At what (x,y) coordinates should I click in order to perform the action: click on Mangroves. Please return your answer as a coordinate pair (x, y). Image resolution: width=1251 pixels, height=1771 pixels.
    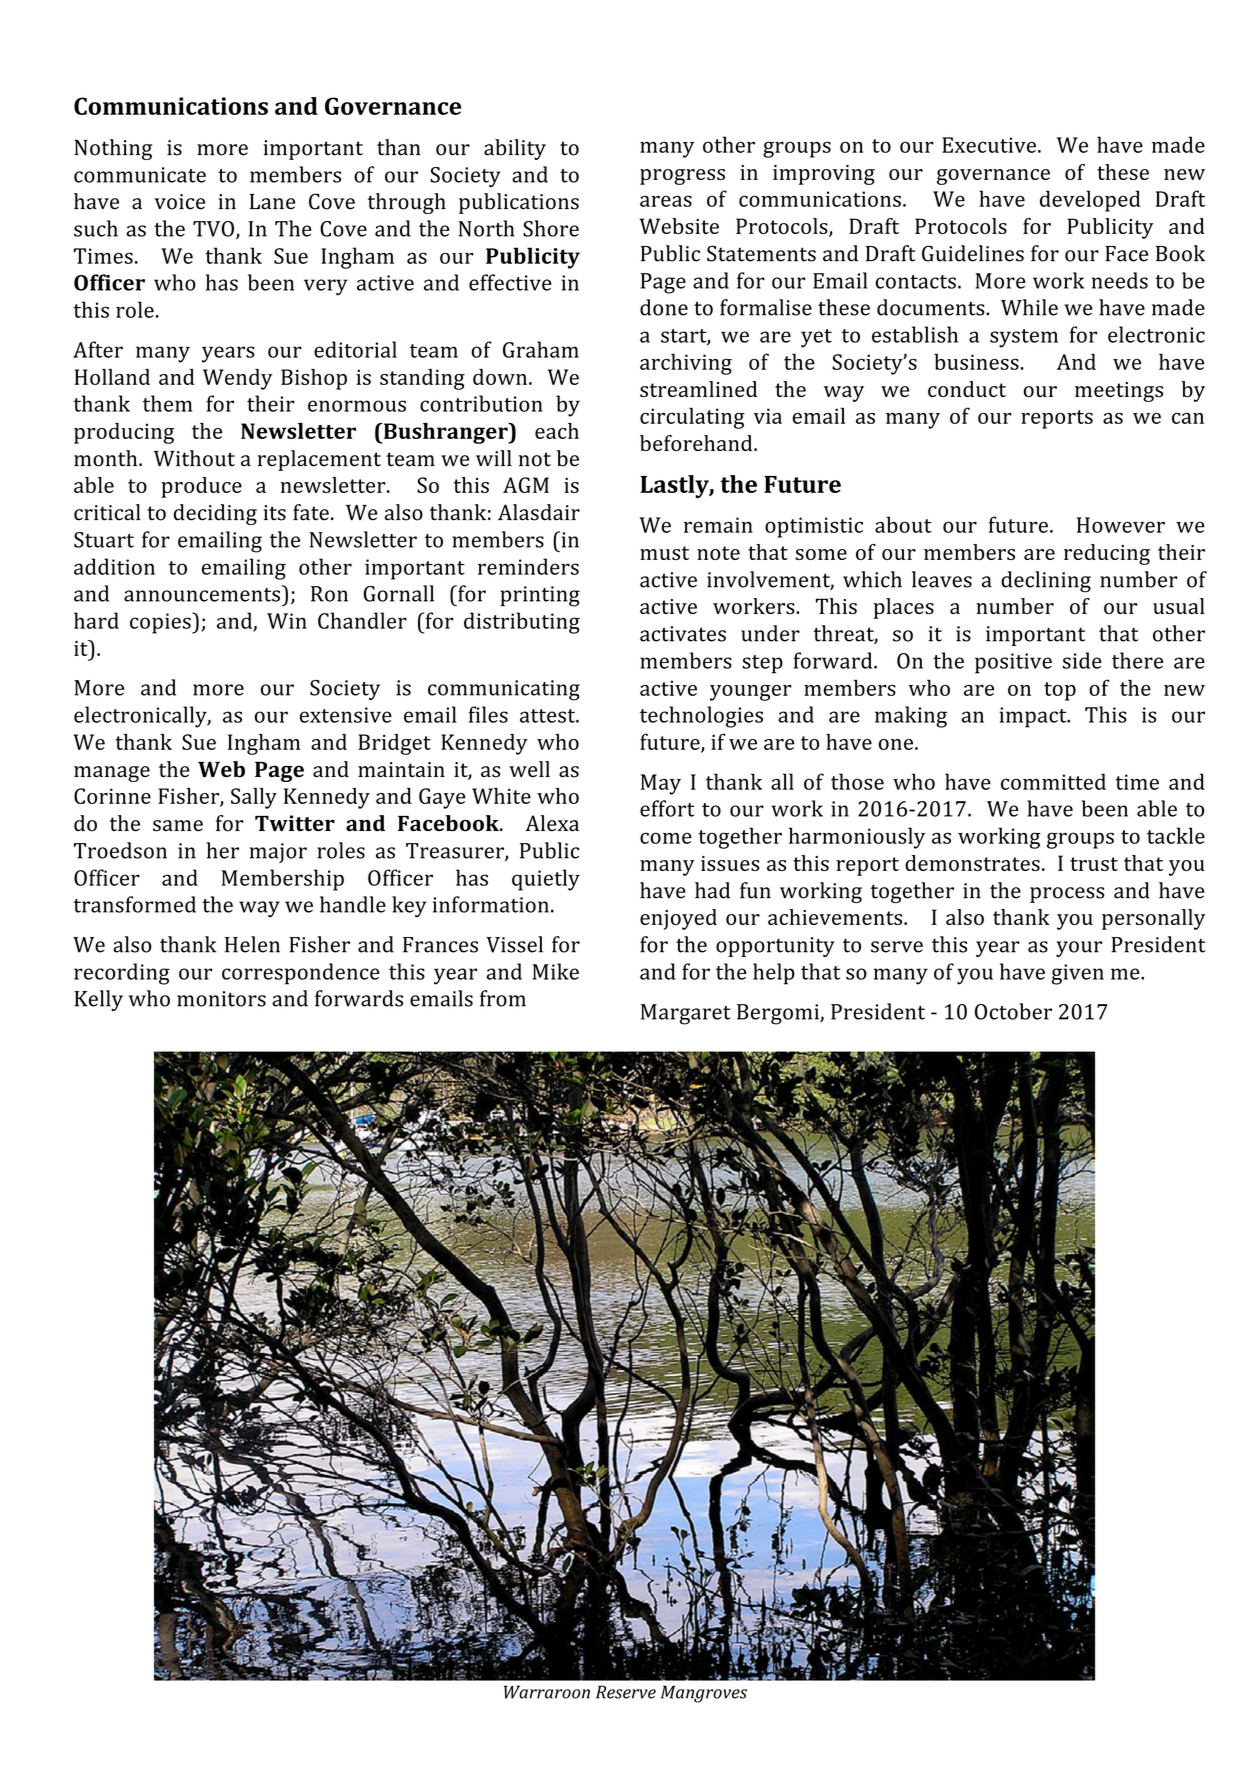
    Looking at the image, I should click on (704, 1694).
